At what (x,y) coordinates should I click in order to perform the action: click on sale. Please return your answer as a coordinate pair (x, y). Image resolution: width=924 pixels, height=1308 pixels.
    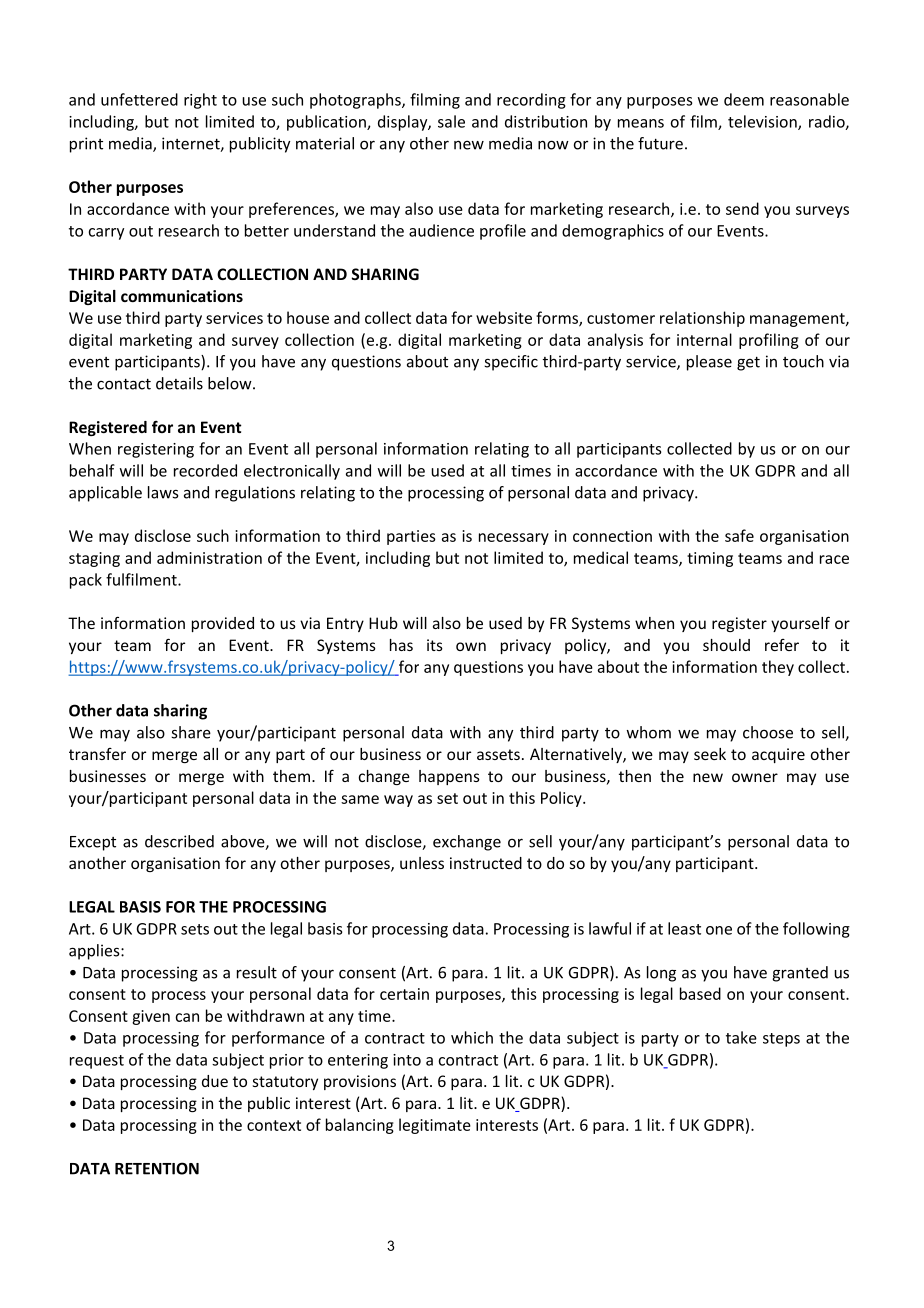
    Looking at the image, I should click on (451, 121).
